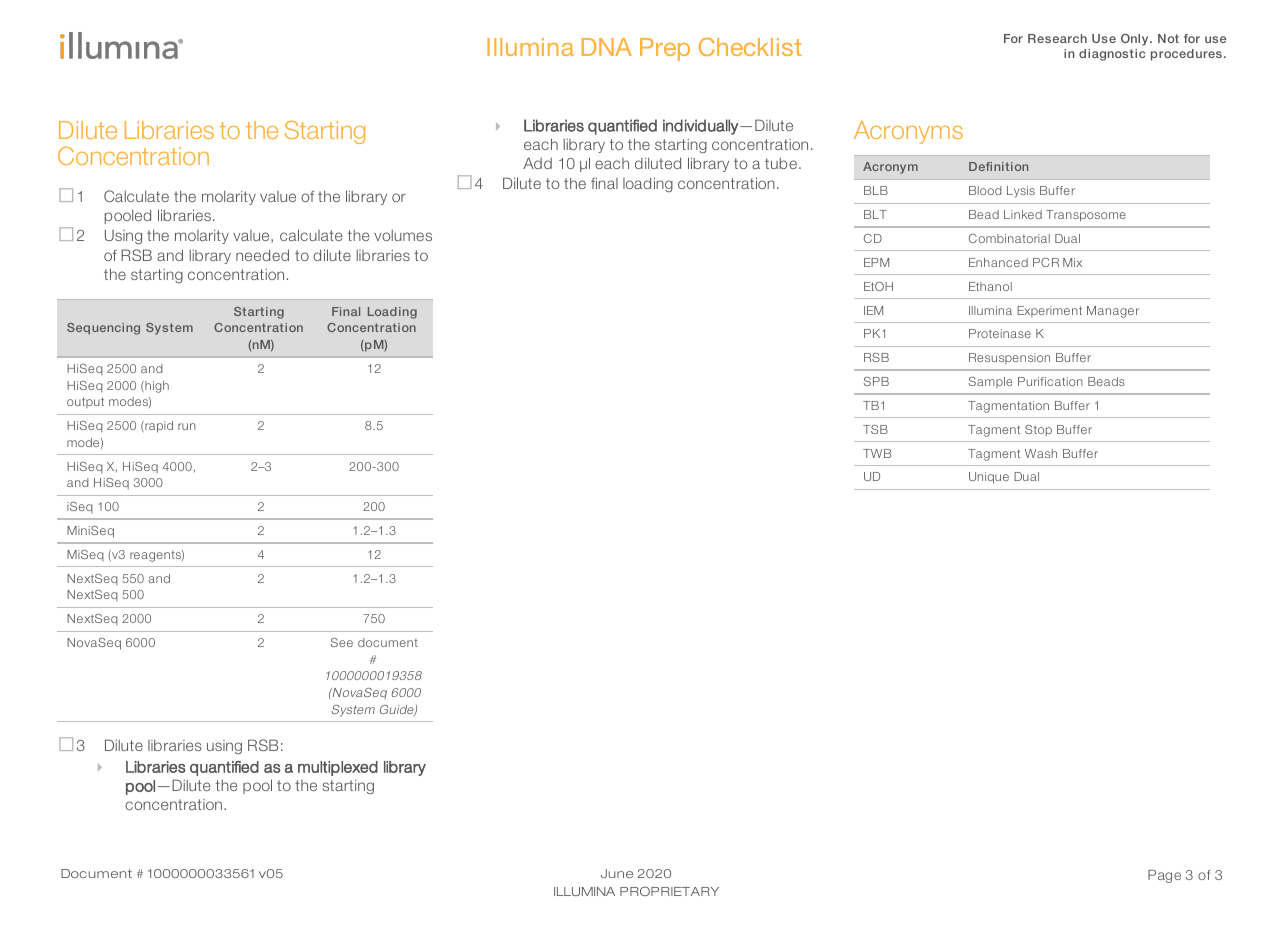  What do you see at coordinates (607, 47) in the image?
I see `DNA` at bounding box center [607, 47].
